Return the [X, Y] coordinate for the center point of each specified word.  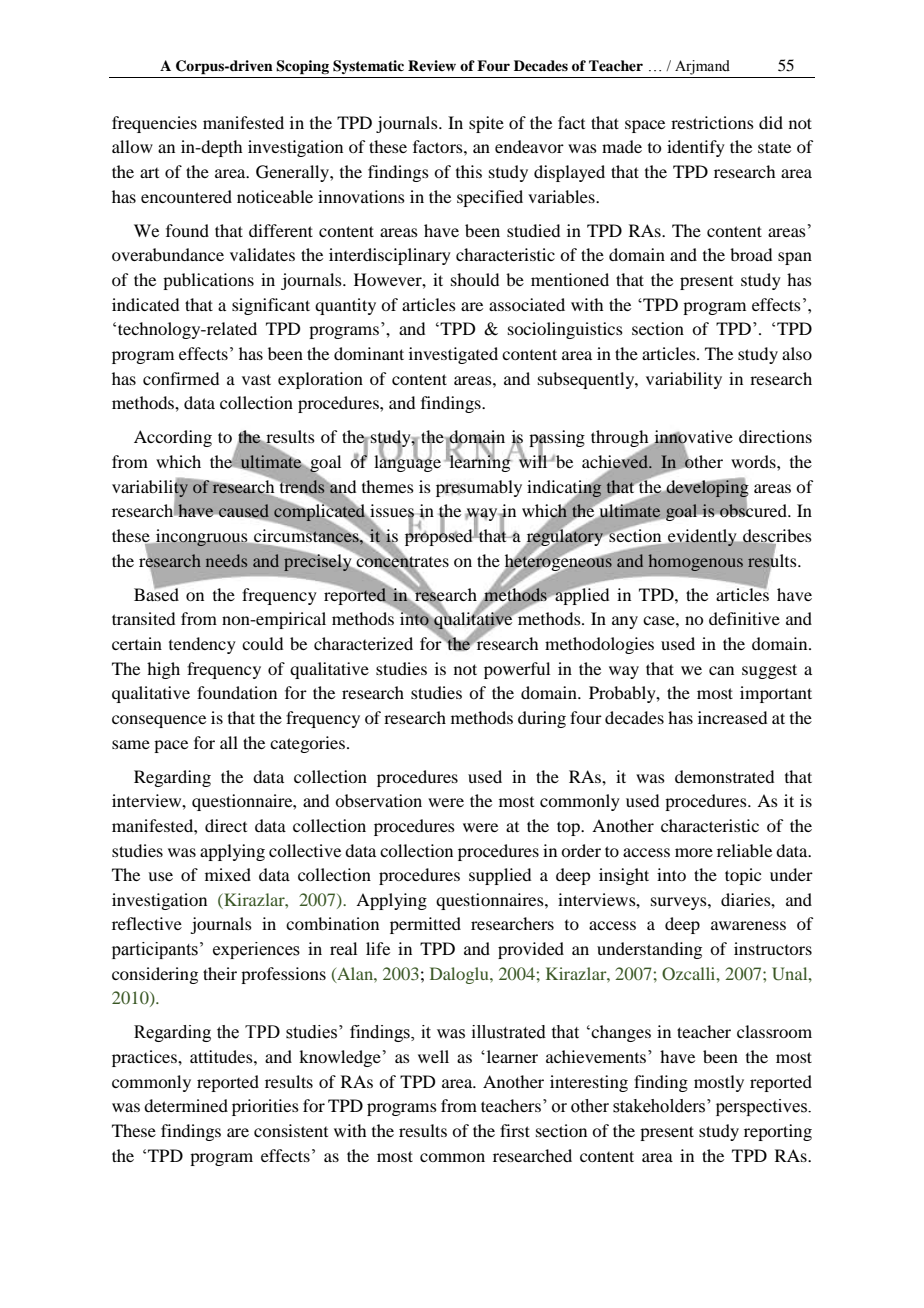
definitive [744, 618]
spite [486, 124]
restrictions [712, 122]
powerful [517, 670]
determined [186, 1105]
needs [226, 560]
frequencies [154, 124]
